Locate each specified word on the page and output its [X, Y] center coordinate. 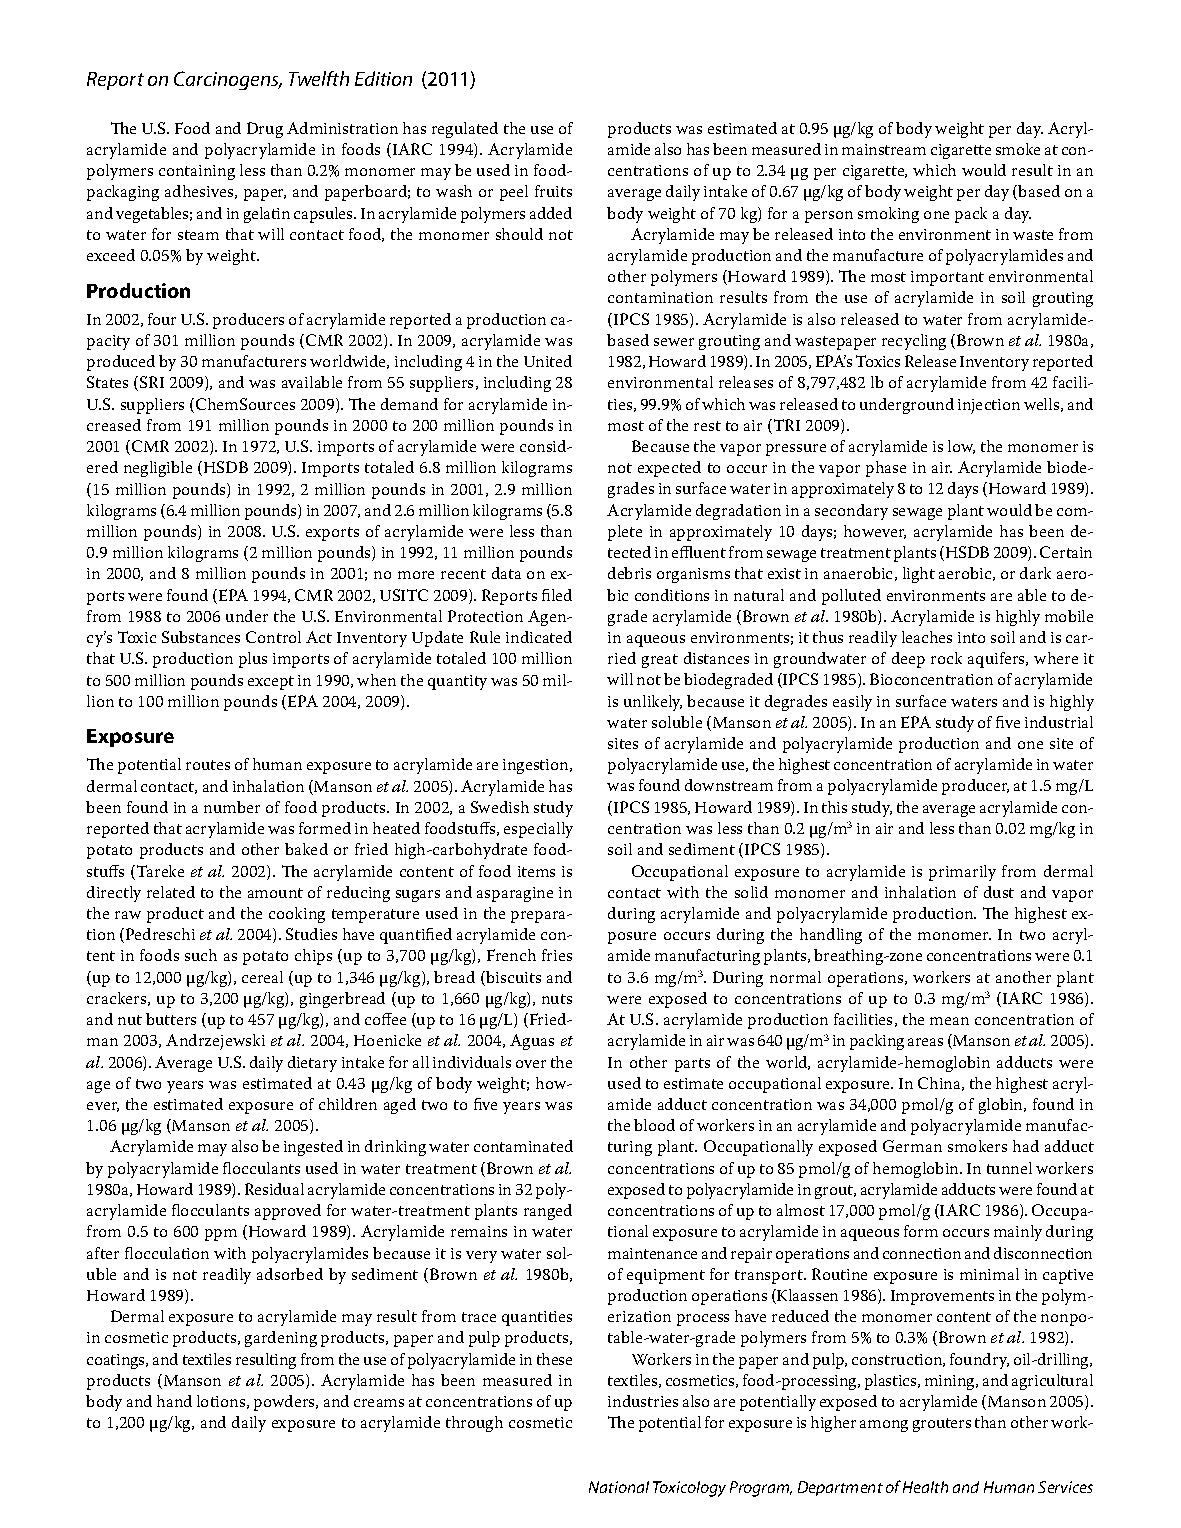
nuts [557, 999]
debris [629, 573]
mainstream [884, 149]
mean [949, 1021]
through [474, 1424]
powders [285, 1403]
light [919, 575]
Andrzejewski [215, 1042]
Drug [265, 130]
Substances [201, 637]
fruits [553, 191]
